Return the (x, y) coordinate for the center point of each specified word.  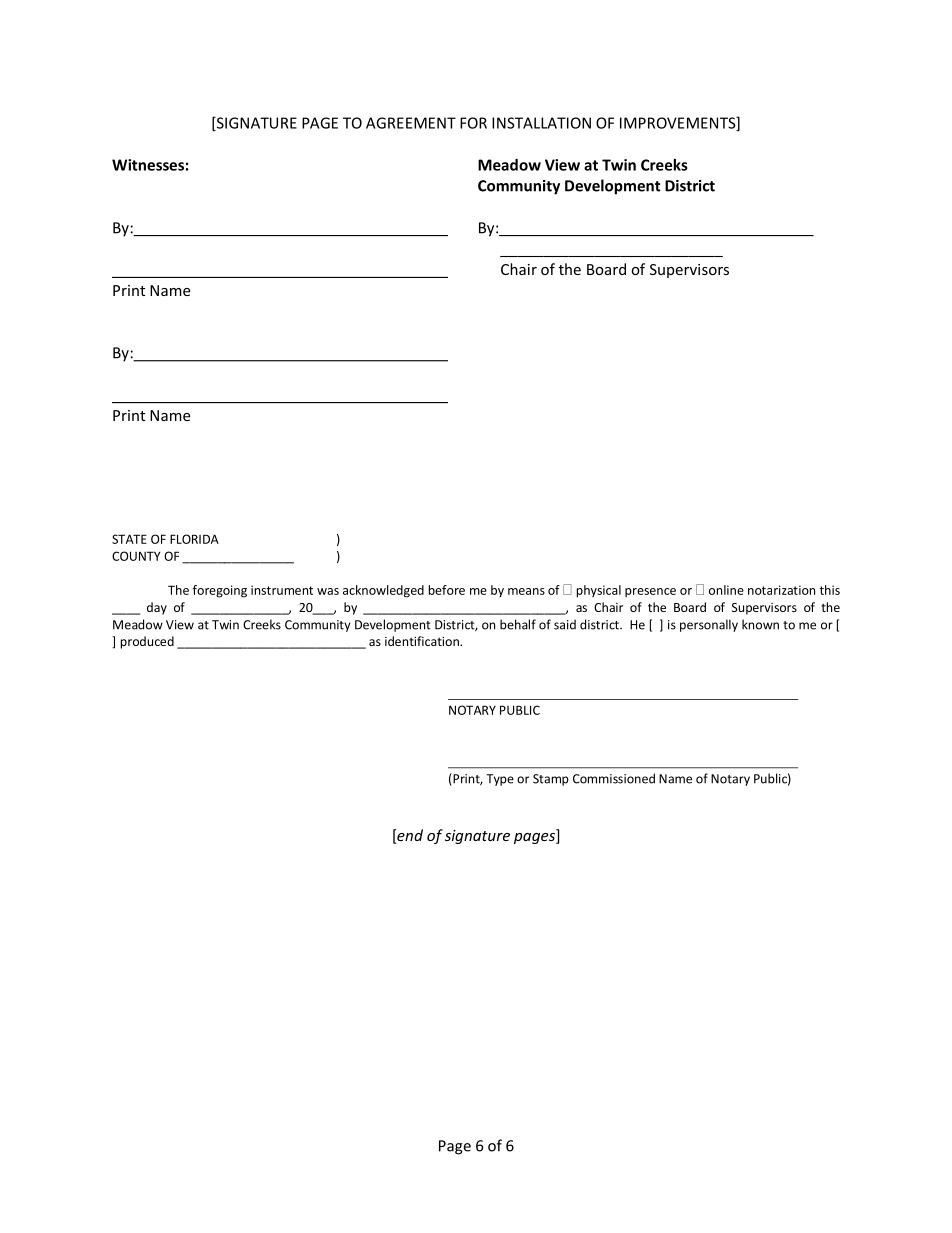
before (447, 590)
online (726, 590)
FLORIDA (194, 539)
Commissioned (614, 778)
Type (500, 780)
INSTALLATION (541, 123)
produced (147, 642)
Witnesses (148, 165)
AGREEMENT (411, 123)
